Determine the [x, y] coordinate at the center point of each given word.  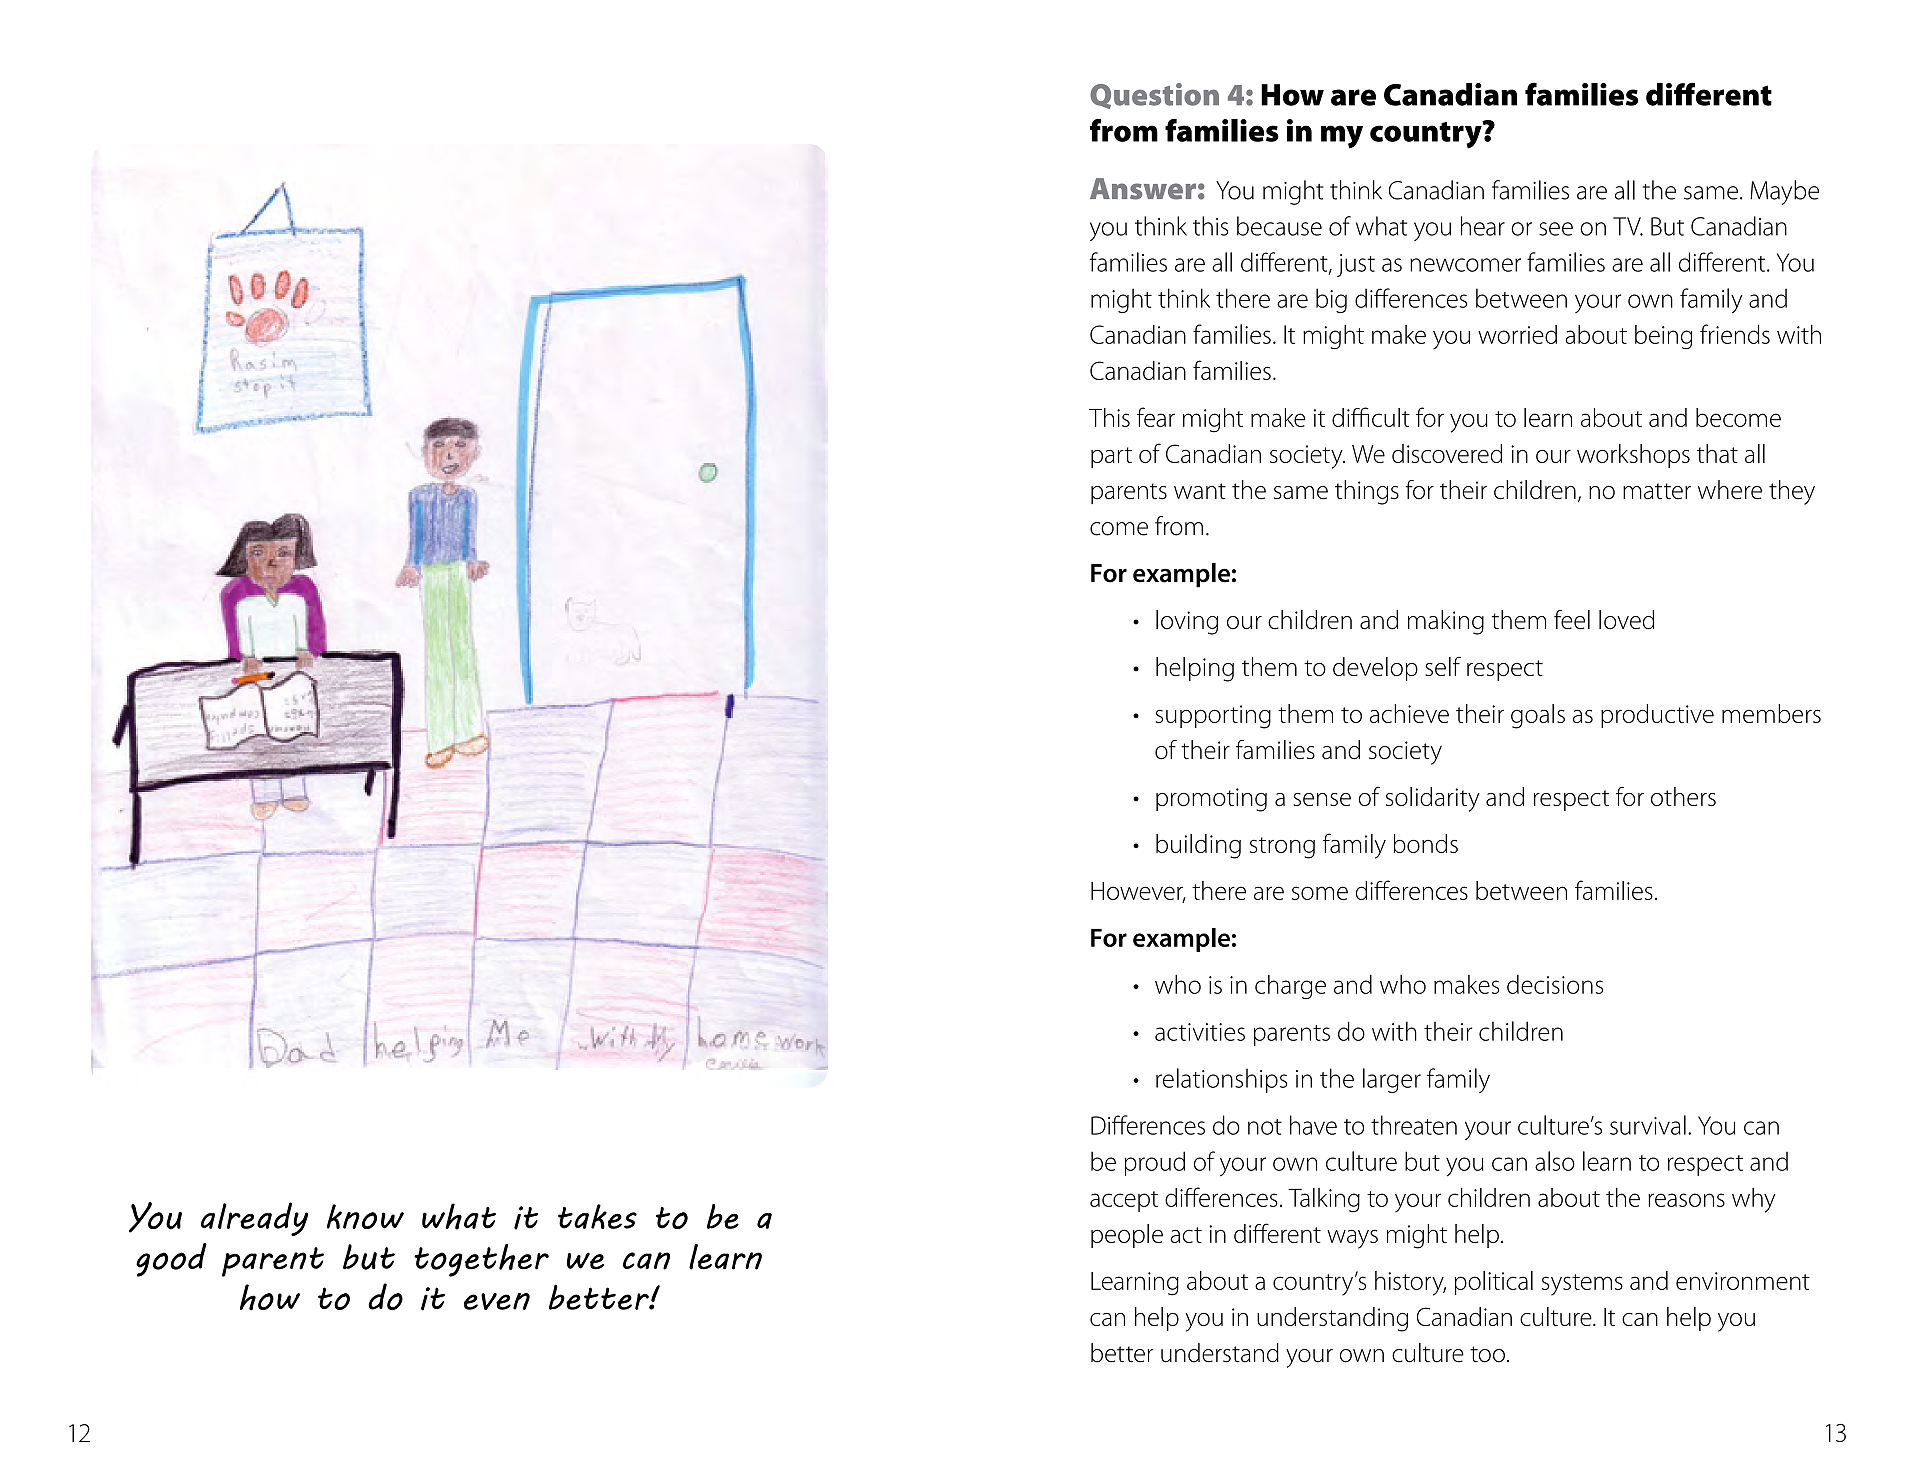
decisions [1555, 984]
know [365, 1216]
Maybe [1784, 192]
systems [1582, 1285]
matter [1657, 491]
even [497, 1301]
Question [1154, 96]
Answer [1143, 189]
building [1198, 846]
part [1111, 457]
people [1127, 1236]
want [1200, 491]
